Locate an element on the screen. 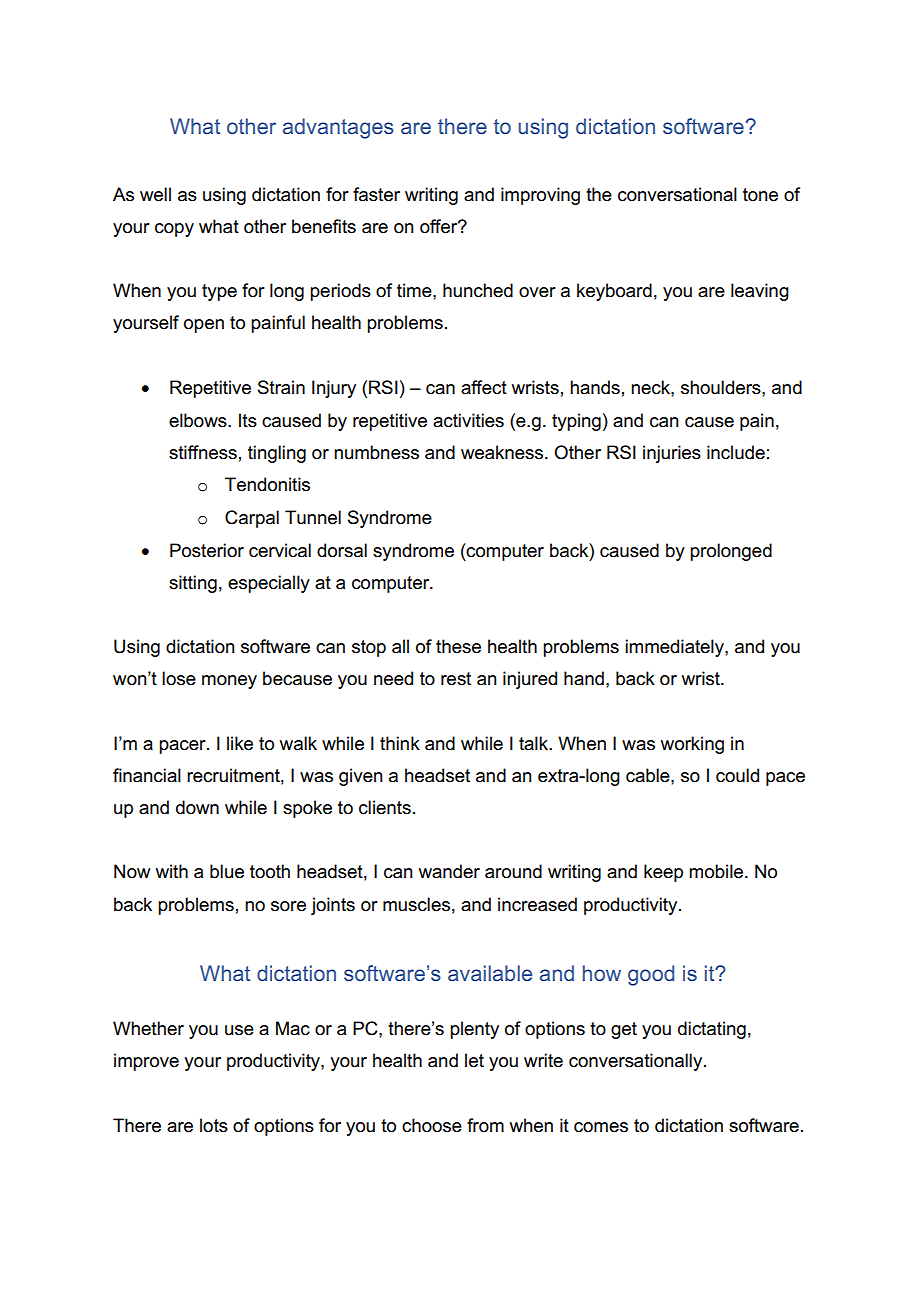  immediately is located at coordinates (675, 648).
